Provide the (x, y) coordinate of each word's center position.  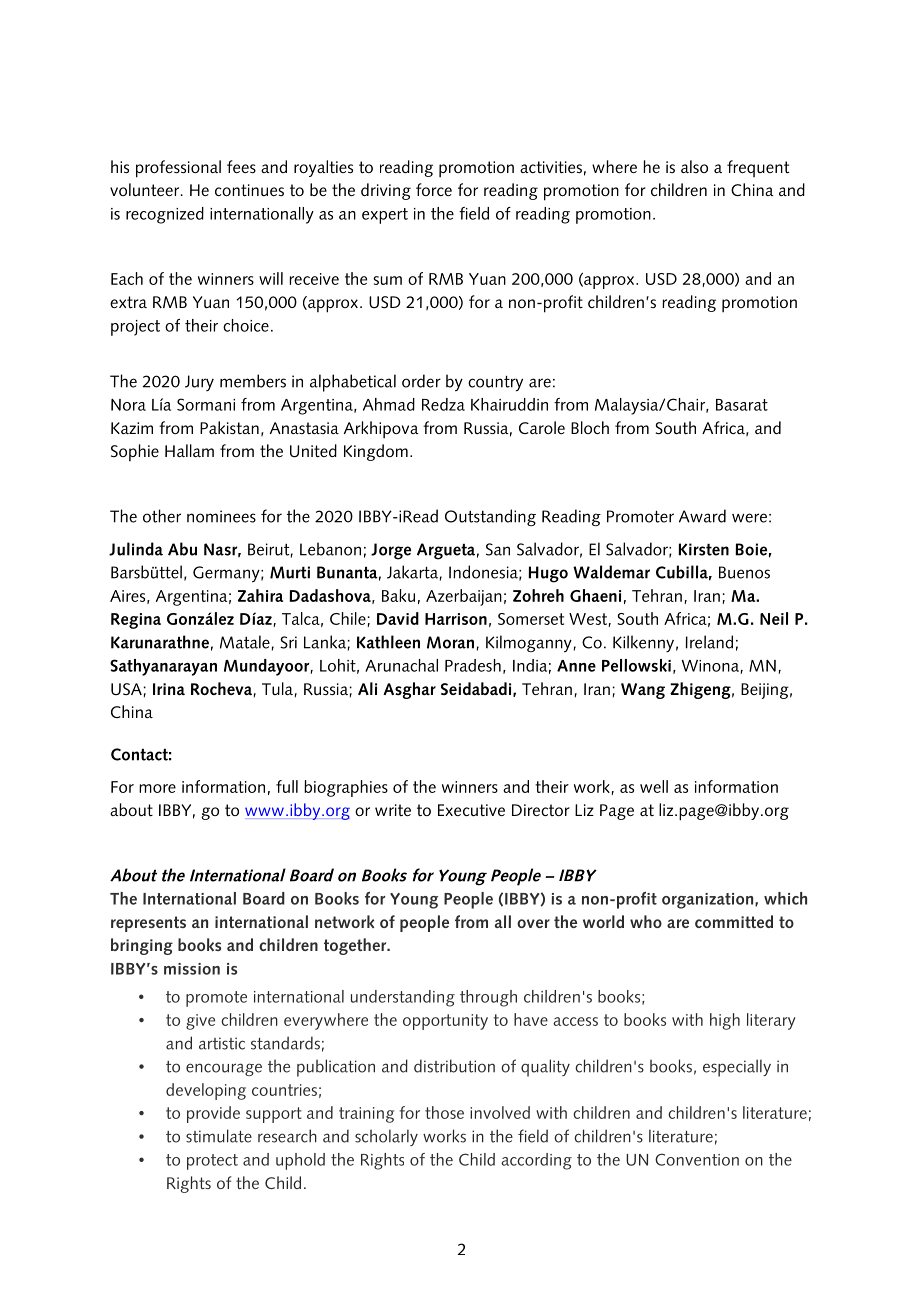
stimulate (219, 1136)
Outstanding (490, 517)
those (444, 1112)
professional (178, 169)
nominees (221, 516)
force (434, 189)
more (157, 788)
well (654, 786)
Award (702, 516)
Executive (471, 810)
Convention (697, 1159)
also (694, 166)
